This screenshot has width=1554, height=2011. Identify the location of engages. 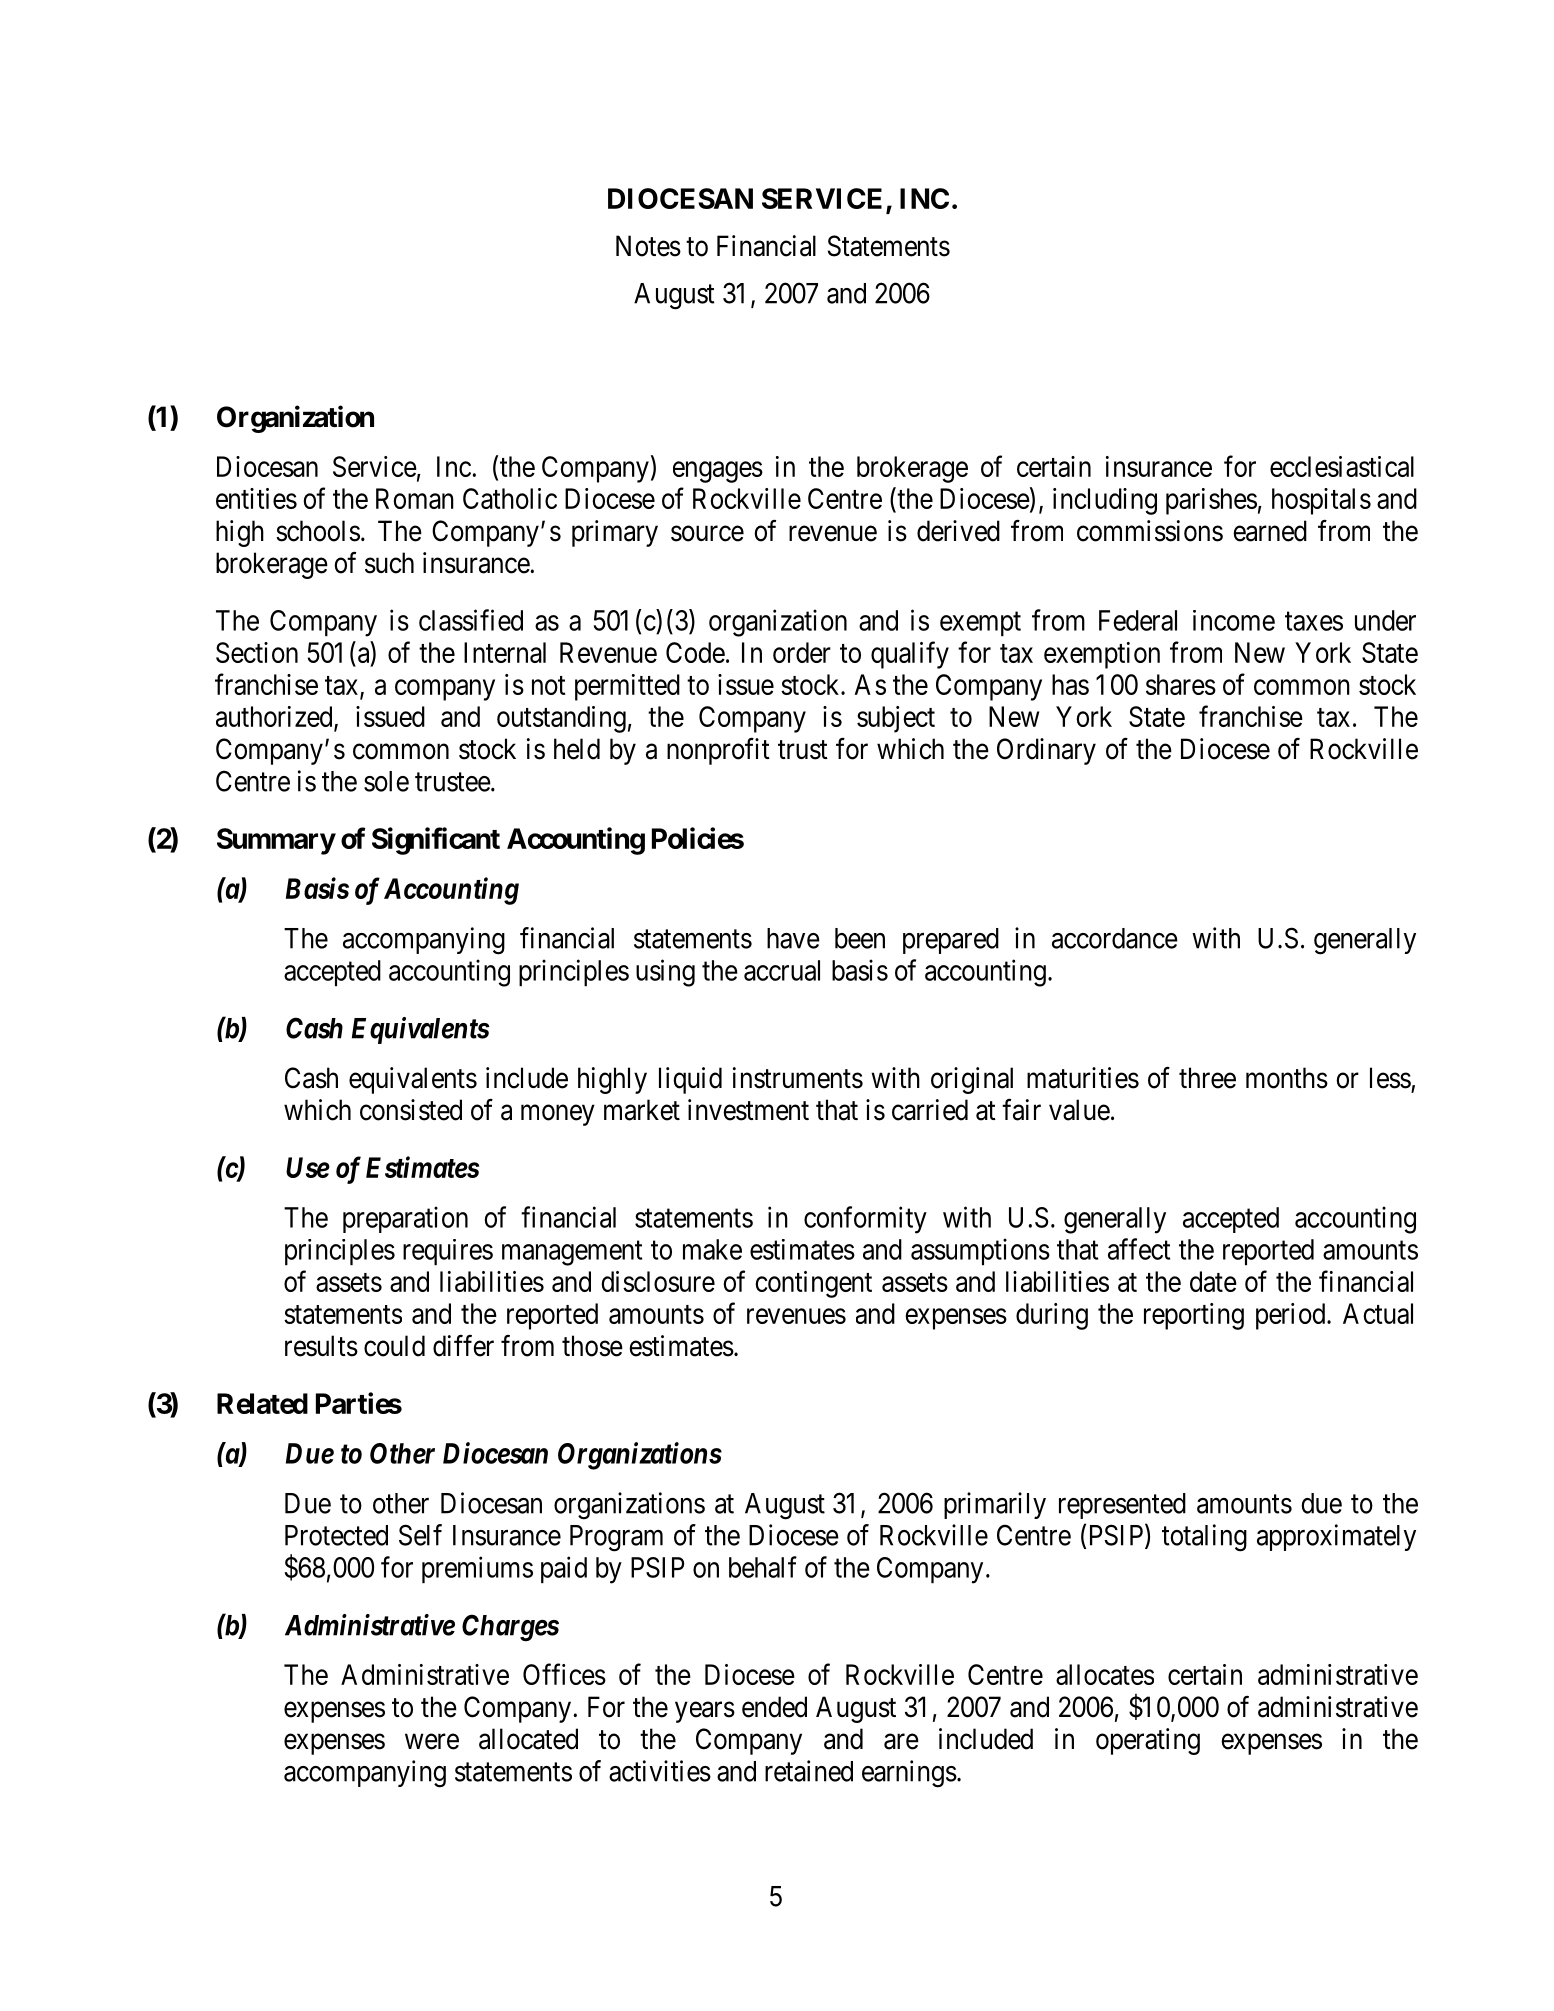
(718, 472).
